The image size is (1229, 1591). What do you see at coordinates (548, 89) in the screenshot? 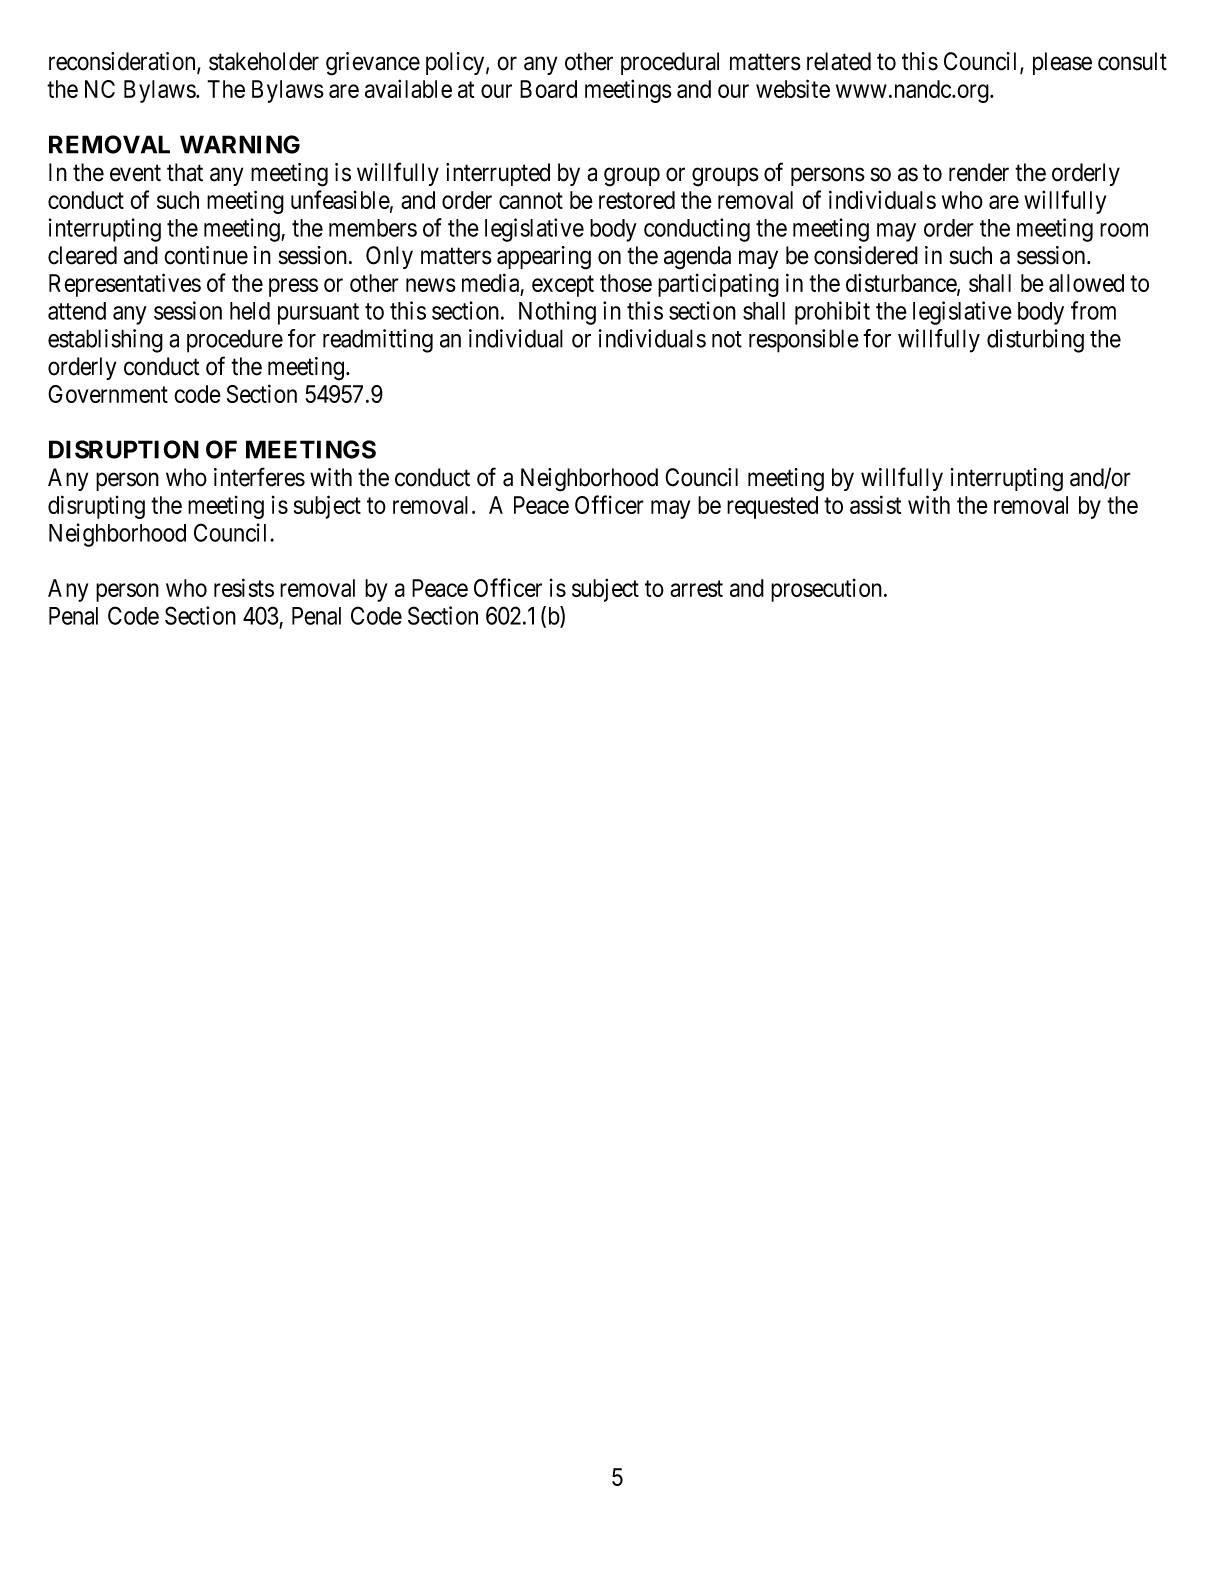
I see `Board` at bounding box center [548, 89].
